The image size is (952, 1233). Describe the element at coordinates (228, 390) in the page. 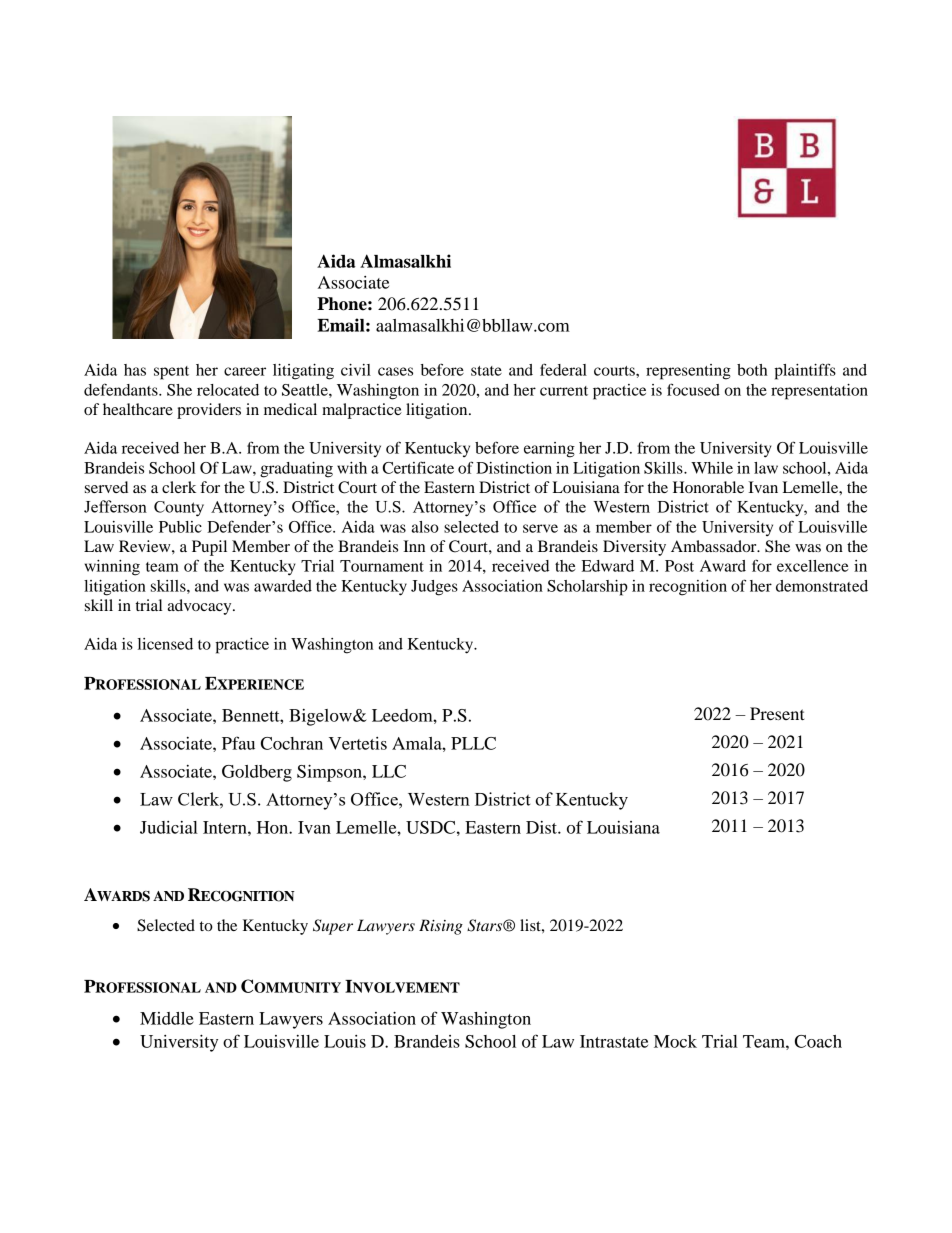

I see `relocated` at that location.
